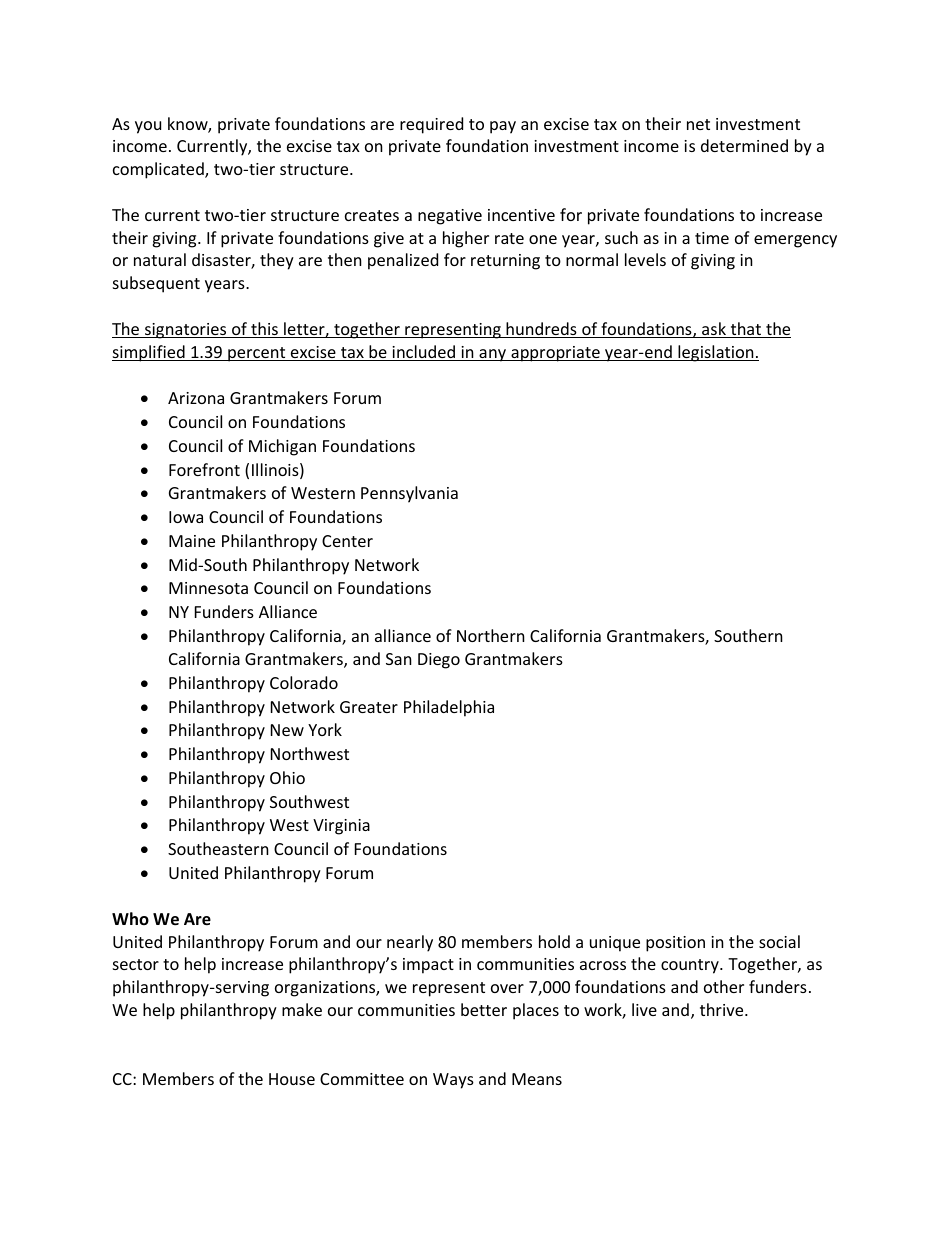 The width and height of the image is (952, 1233). What do you see at coordinates (723, 1009) in the image?
I see `thrive` at bounding box center [723, 1009].
